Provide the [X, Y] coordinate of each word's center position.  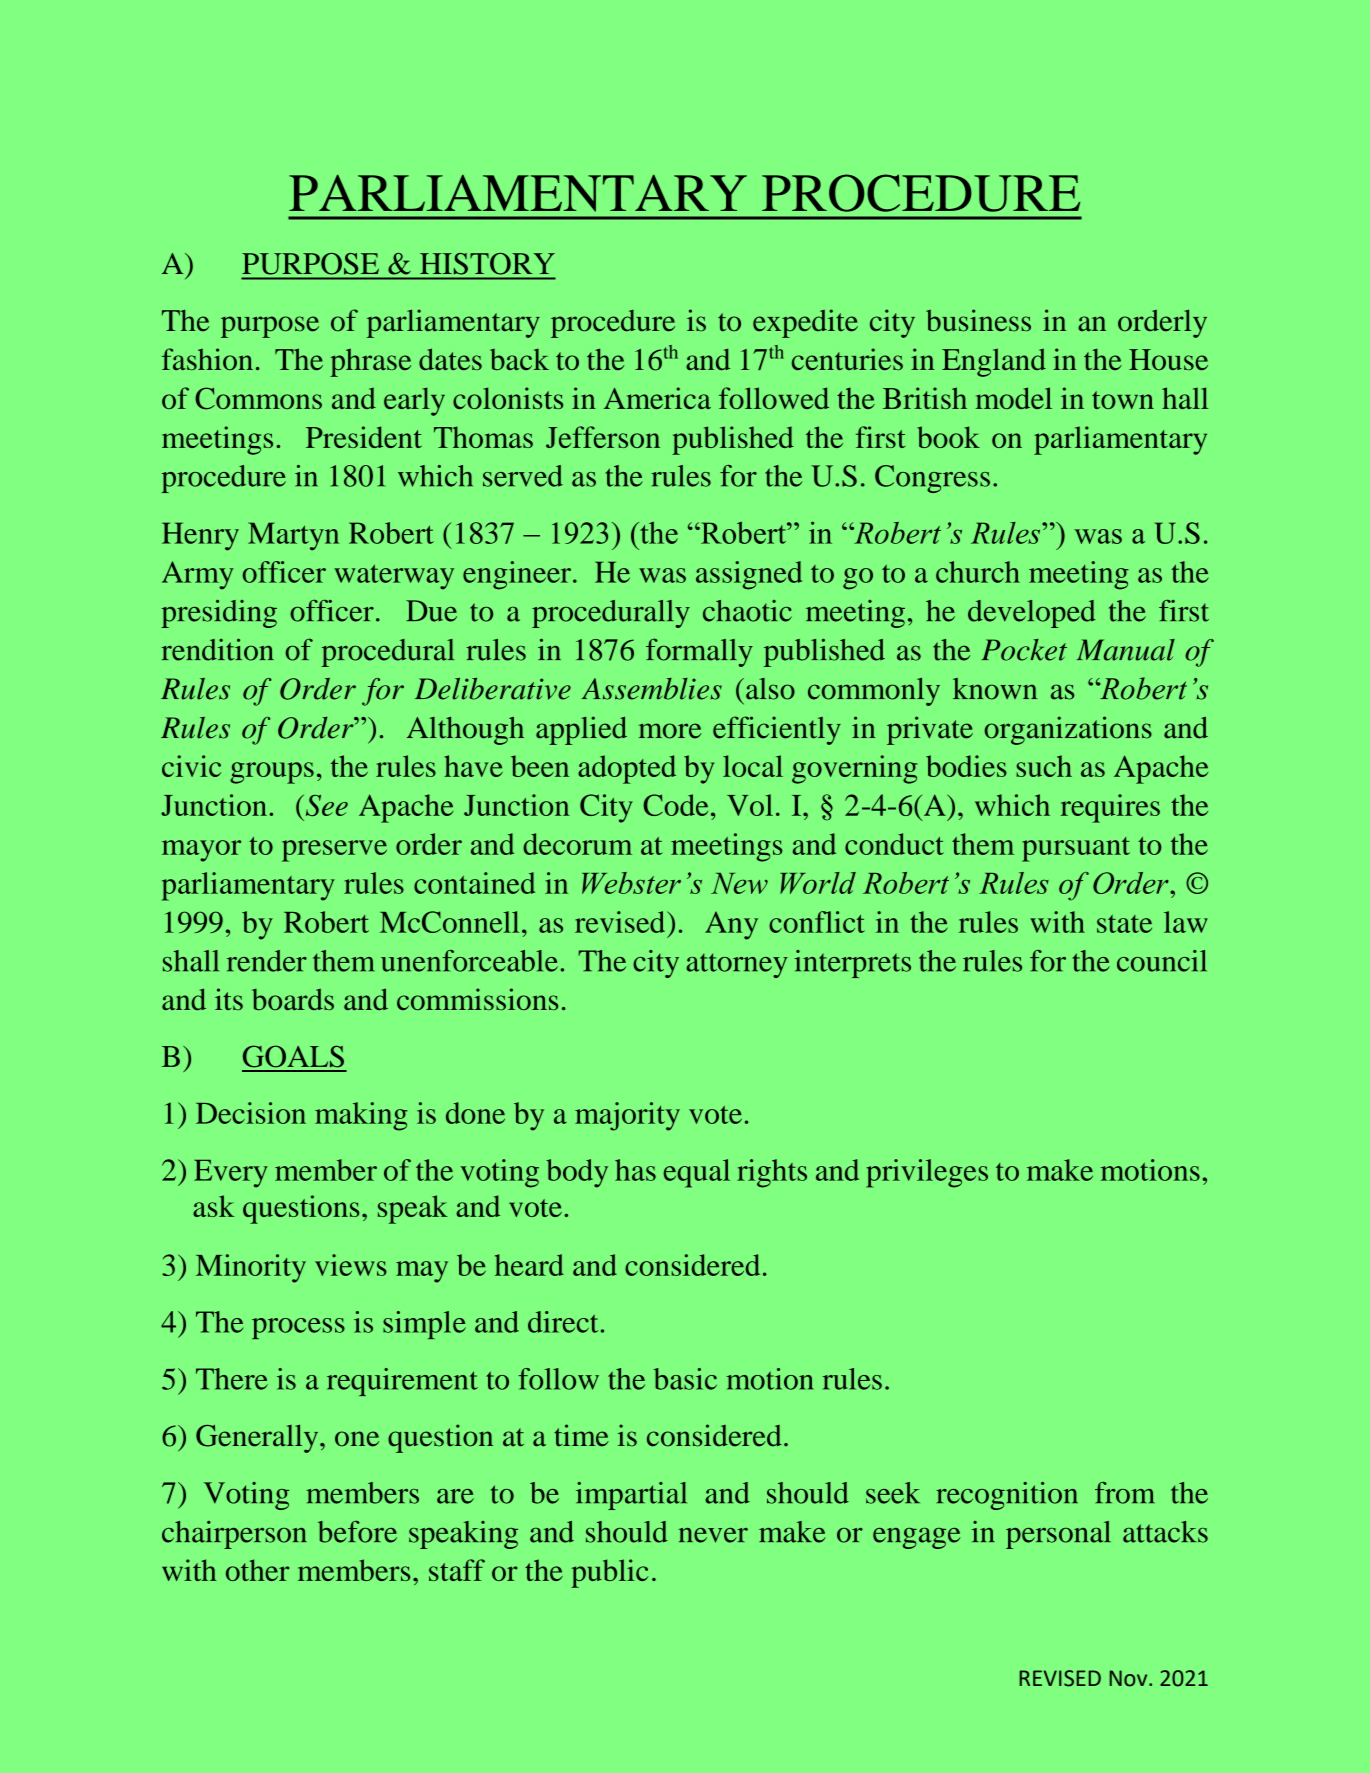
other [257, 1570]
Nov [1130, 1678]
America [657, 398]
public [609, 1573]
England [994, 362]
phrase [370, 362]
